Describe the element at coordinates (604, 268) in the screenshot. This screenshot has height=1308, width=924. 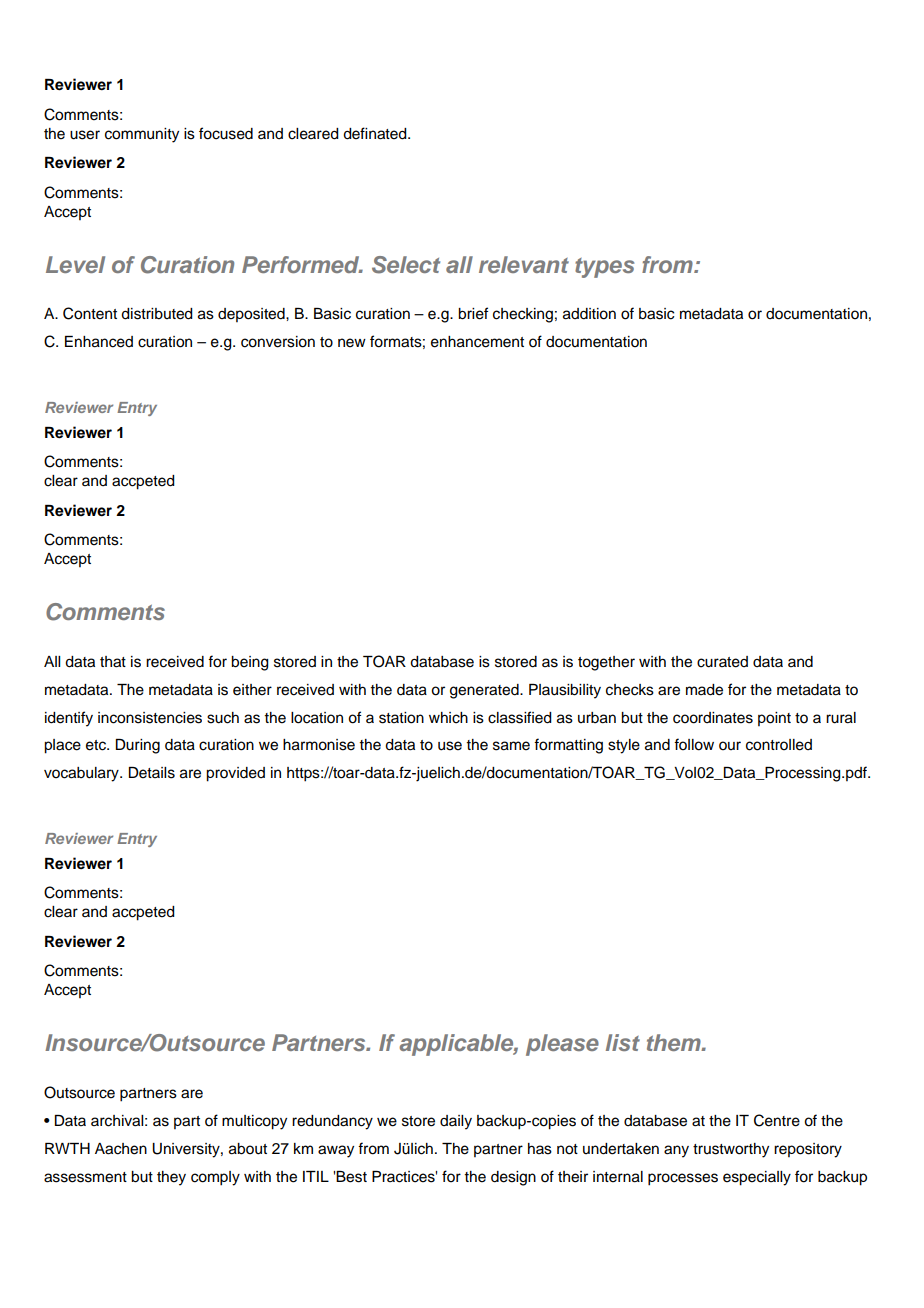
I see `types` at that location.
